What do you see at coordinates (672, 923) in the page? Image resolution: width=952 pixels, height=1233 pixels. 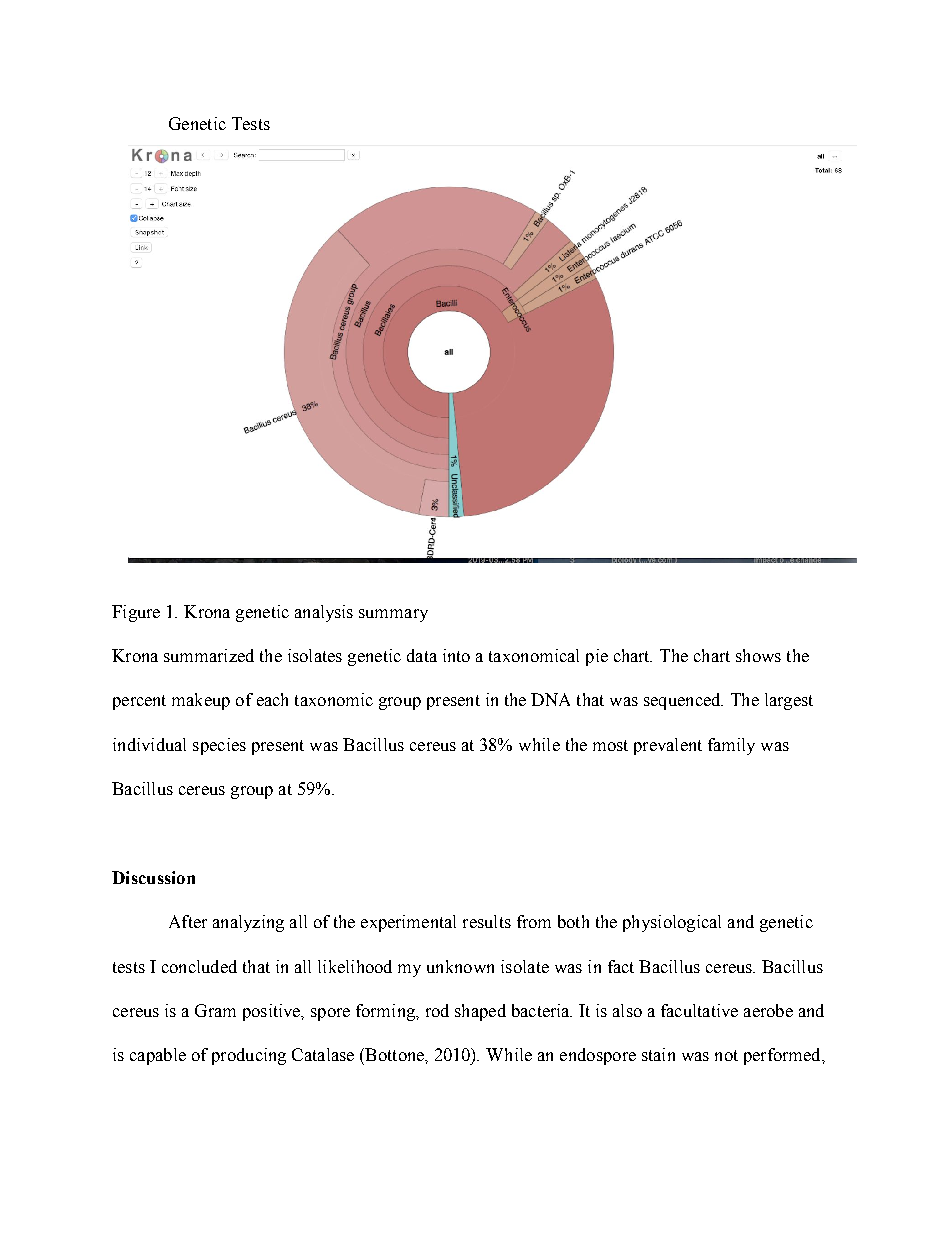 I see `physiological` at bounding box center [672, 923].
